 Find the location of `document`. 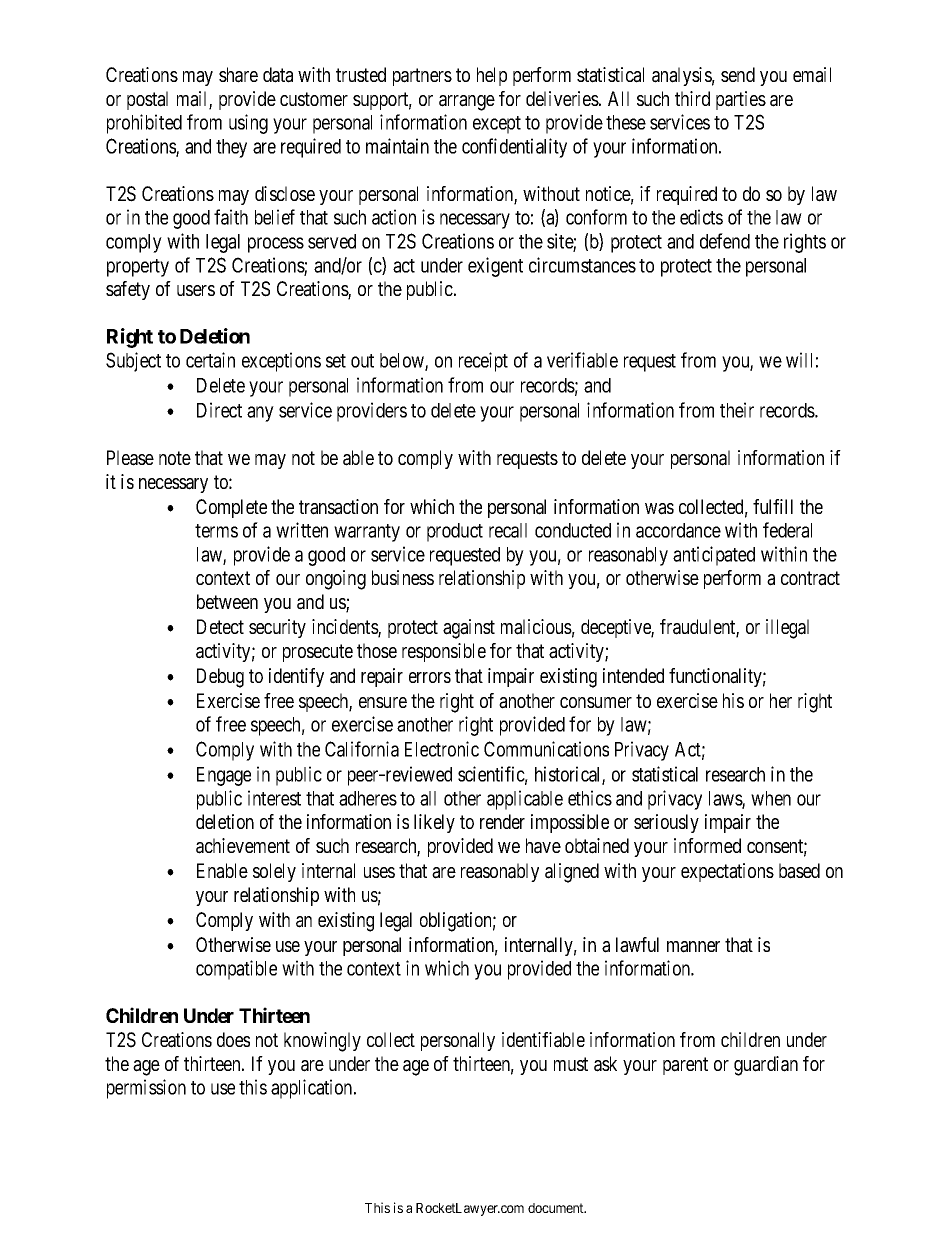

document is located at coordinates (557, 1208).
